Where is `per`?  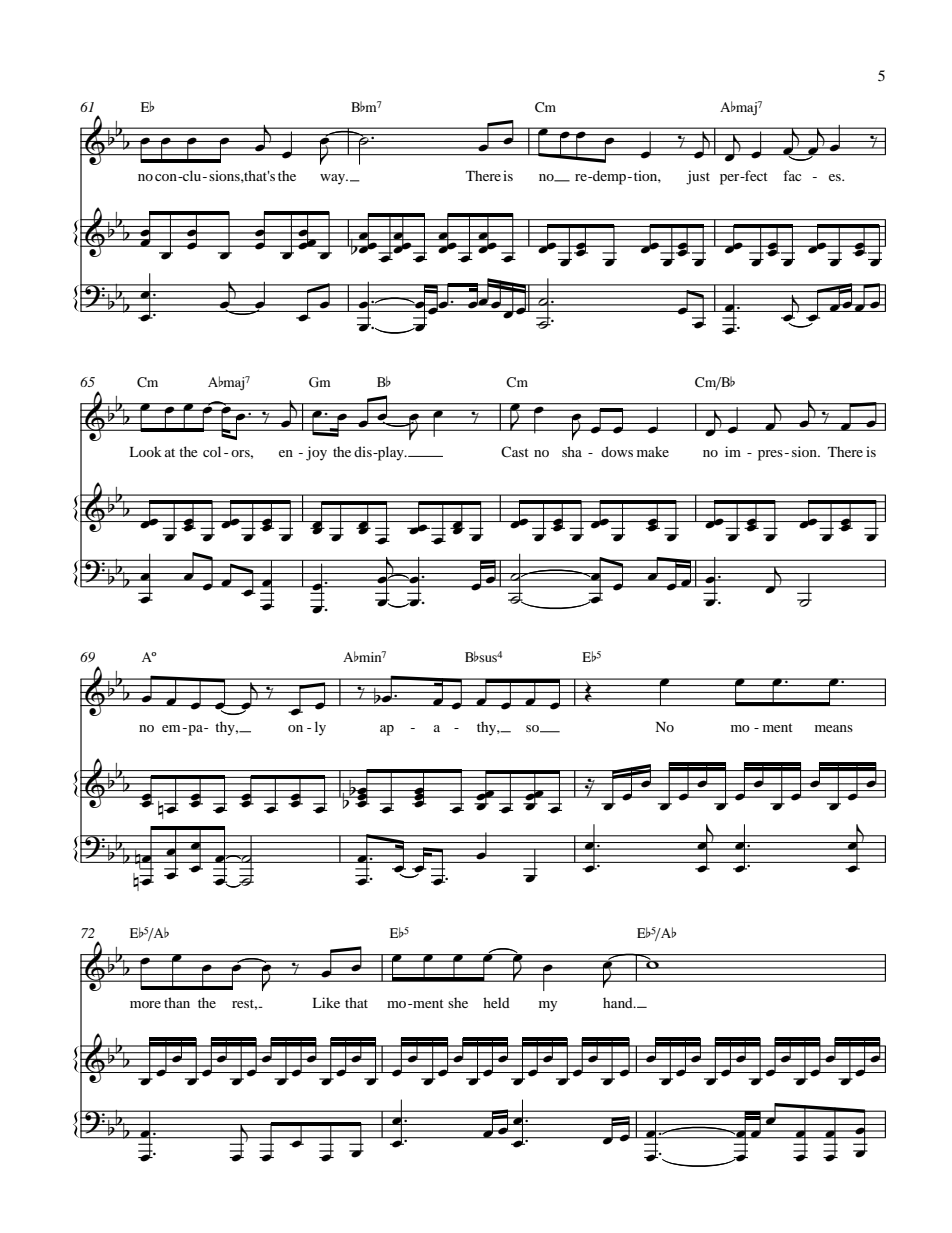
per is located at coordinates (731, 179).
